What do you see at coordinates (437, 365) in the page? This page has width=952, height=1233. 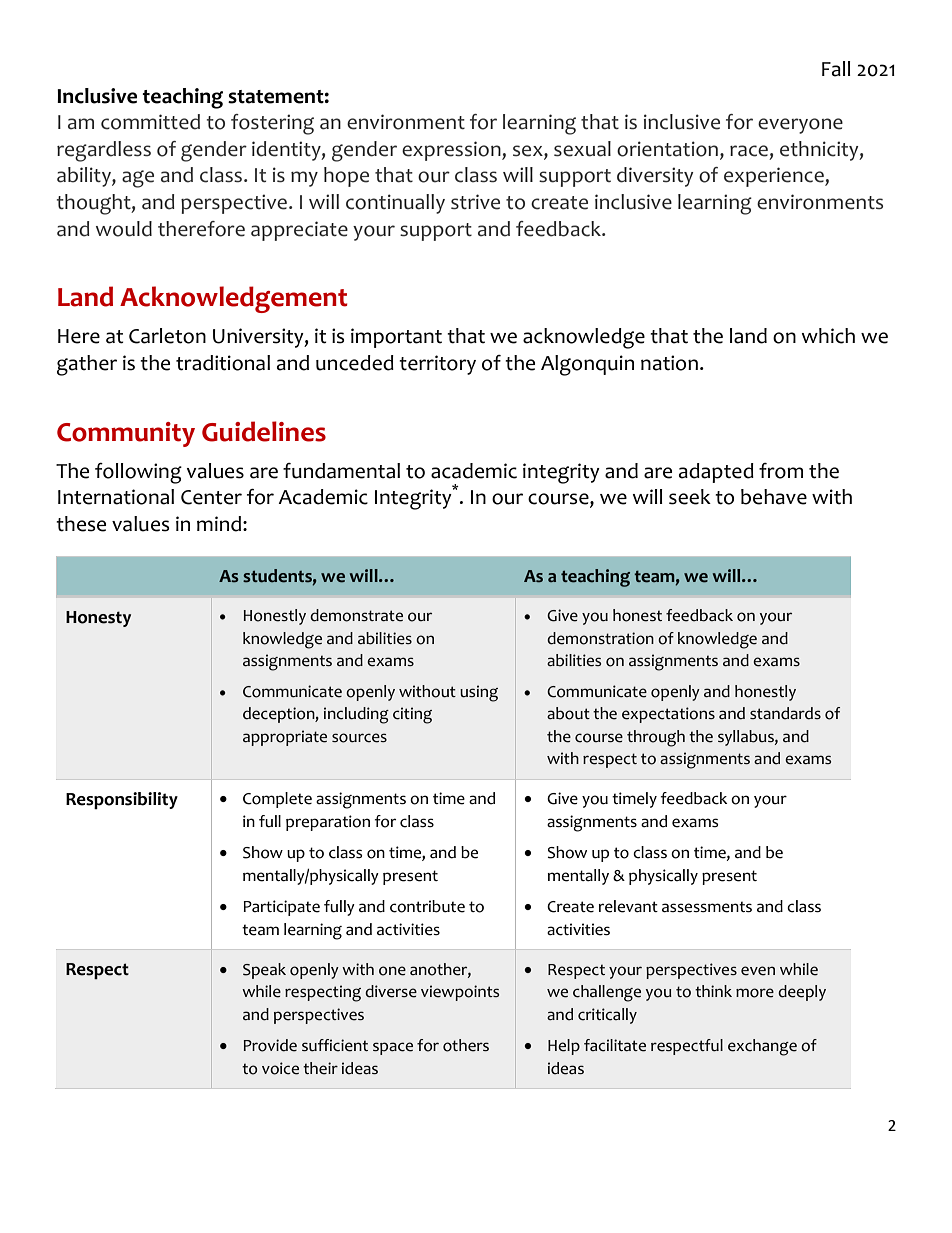 I see `territory` at bounding box center [437, 365].
